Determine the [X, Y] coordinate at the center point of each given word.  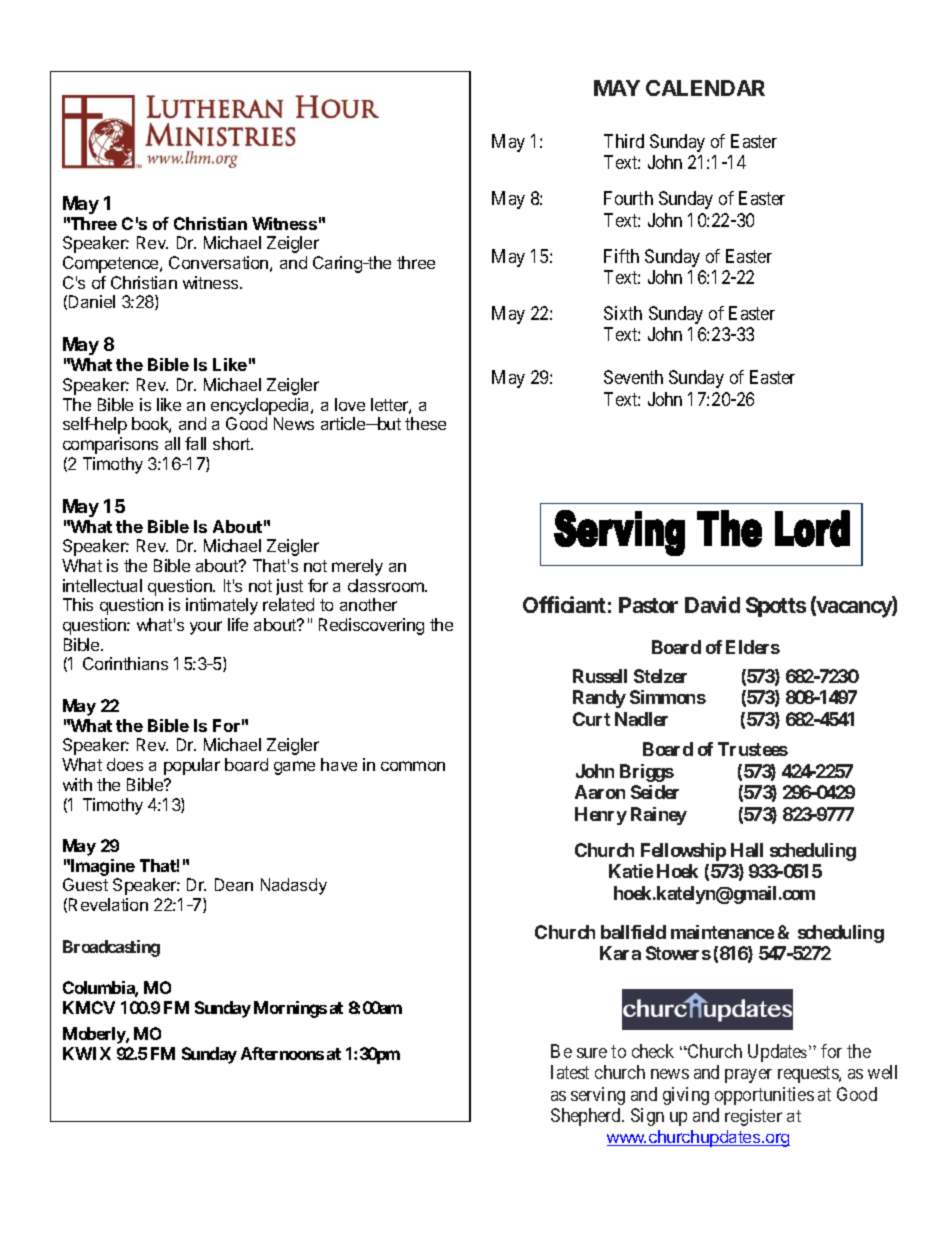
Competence [112, 264]
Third [624, 141]
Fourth [628, 198]
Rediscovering [371, 626]
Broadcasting [111, 948]
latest [570, 1072]
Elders [753, 647]
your [206, 628]
